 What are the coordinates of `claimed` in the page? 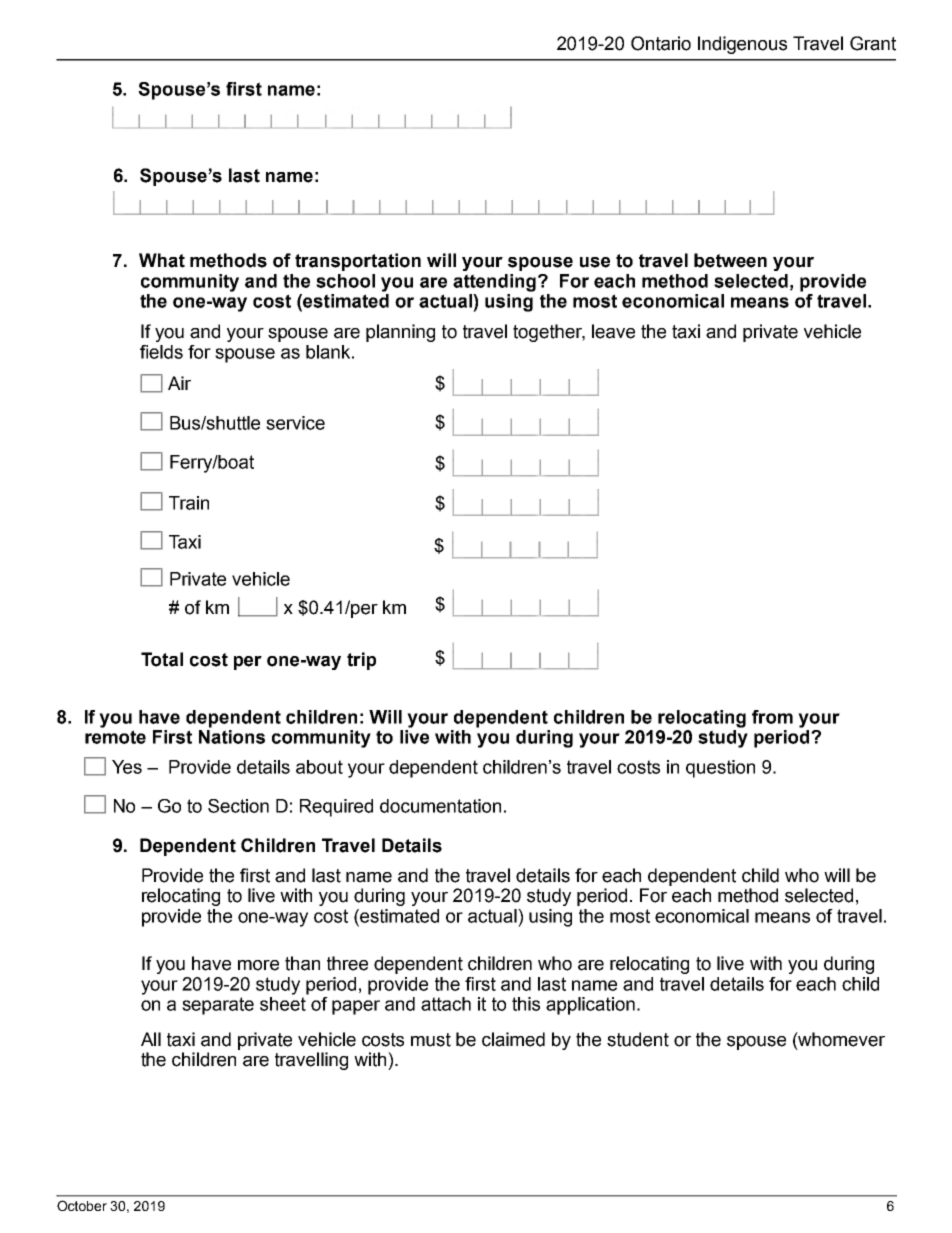 It's located at (513, 1039).
